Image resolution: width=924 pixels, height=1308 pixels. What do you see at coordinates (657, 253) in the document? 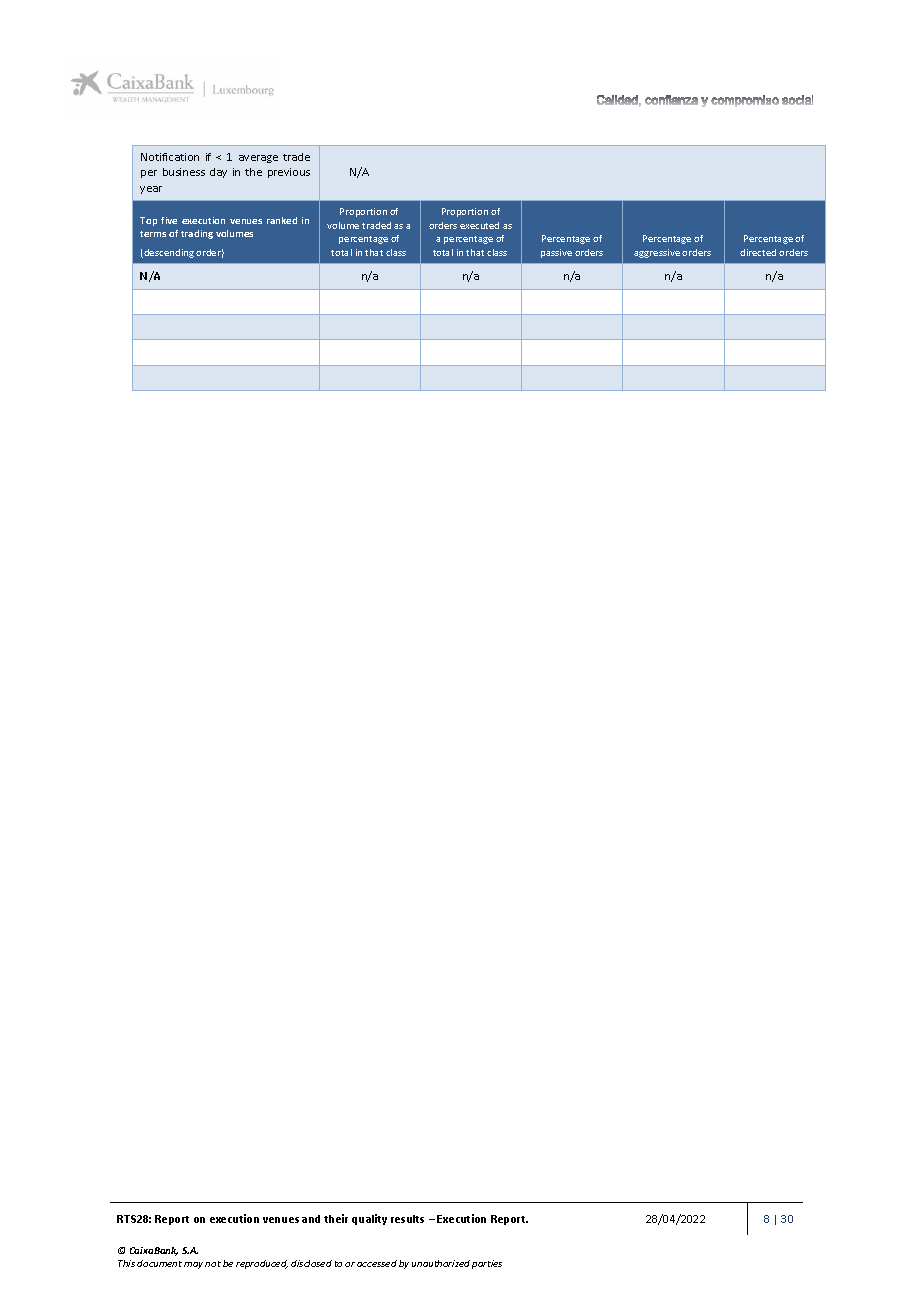
I see `aggressive` at bounding box center [657, 253].
